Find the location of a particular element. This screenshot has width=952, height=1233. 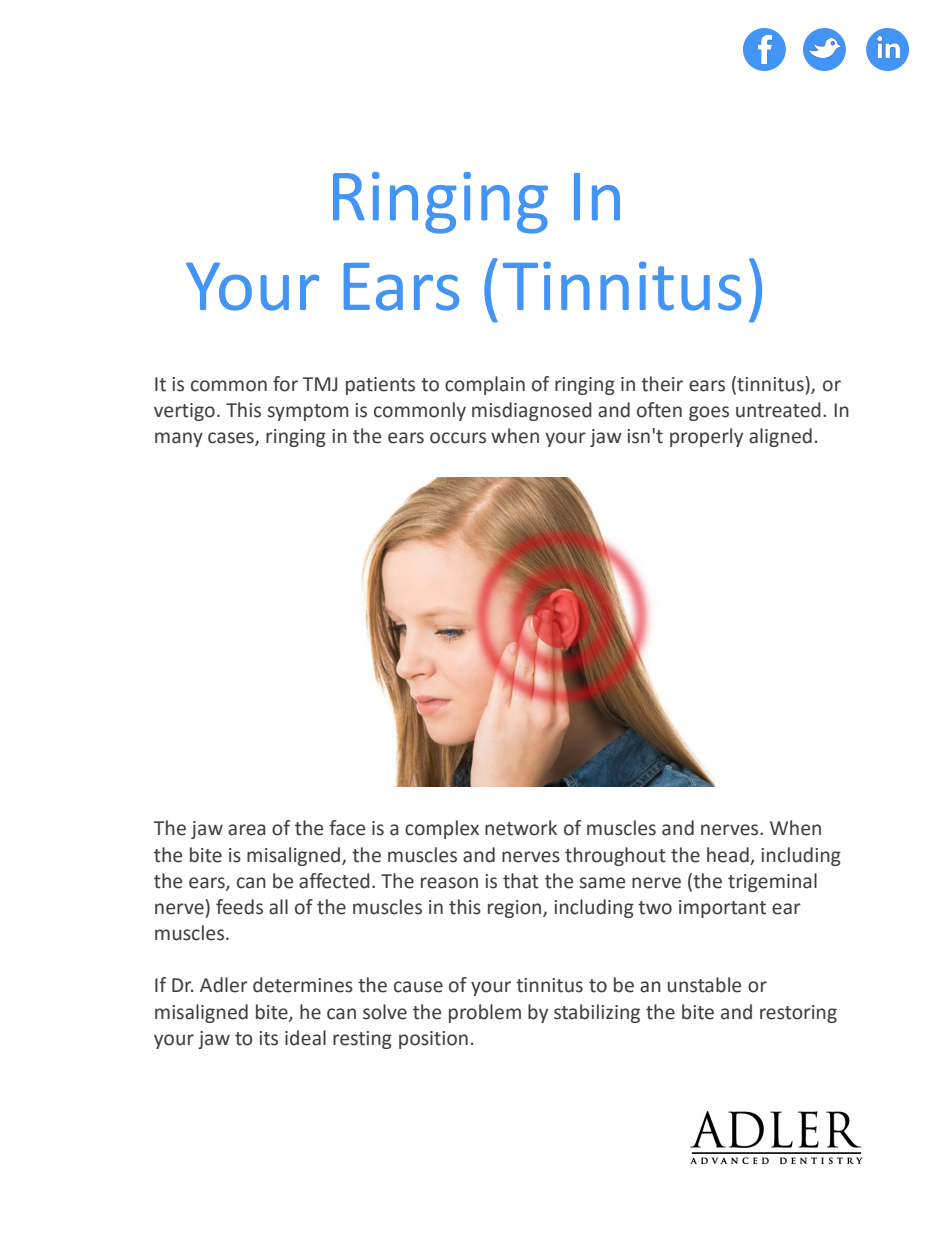

area is located at coordinates (247, 830).
